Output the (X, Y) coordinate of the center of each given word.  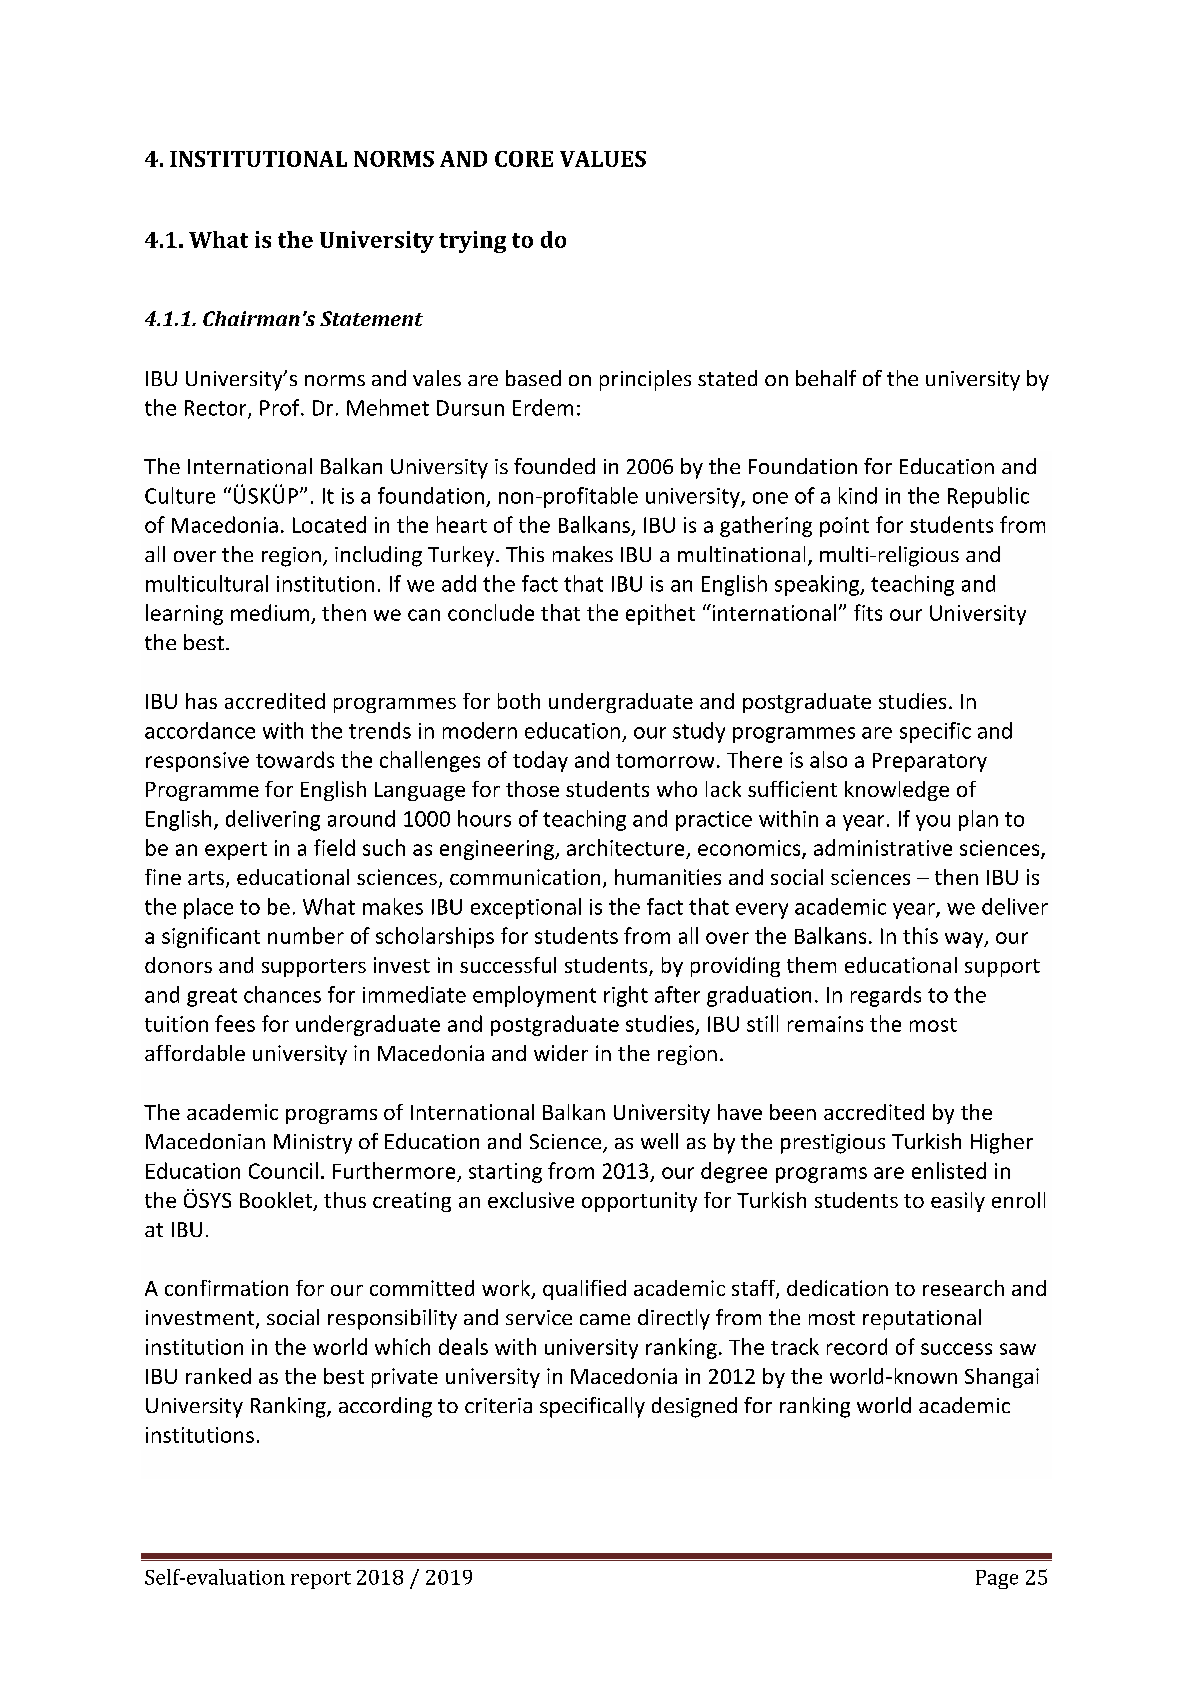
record (857, 1346)
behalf (826, 378)
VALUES (603, 159)
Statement (371, 318)
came (605, 1319)
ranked (218, 1376)
